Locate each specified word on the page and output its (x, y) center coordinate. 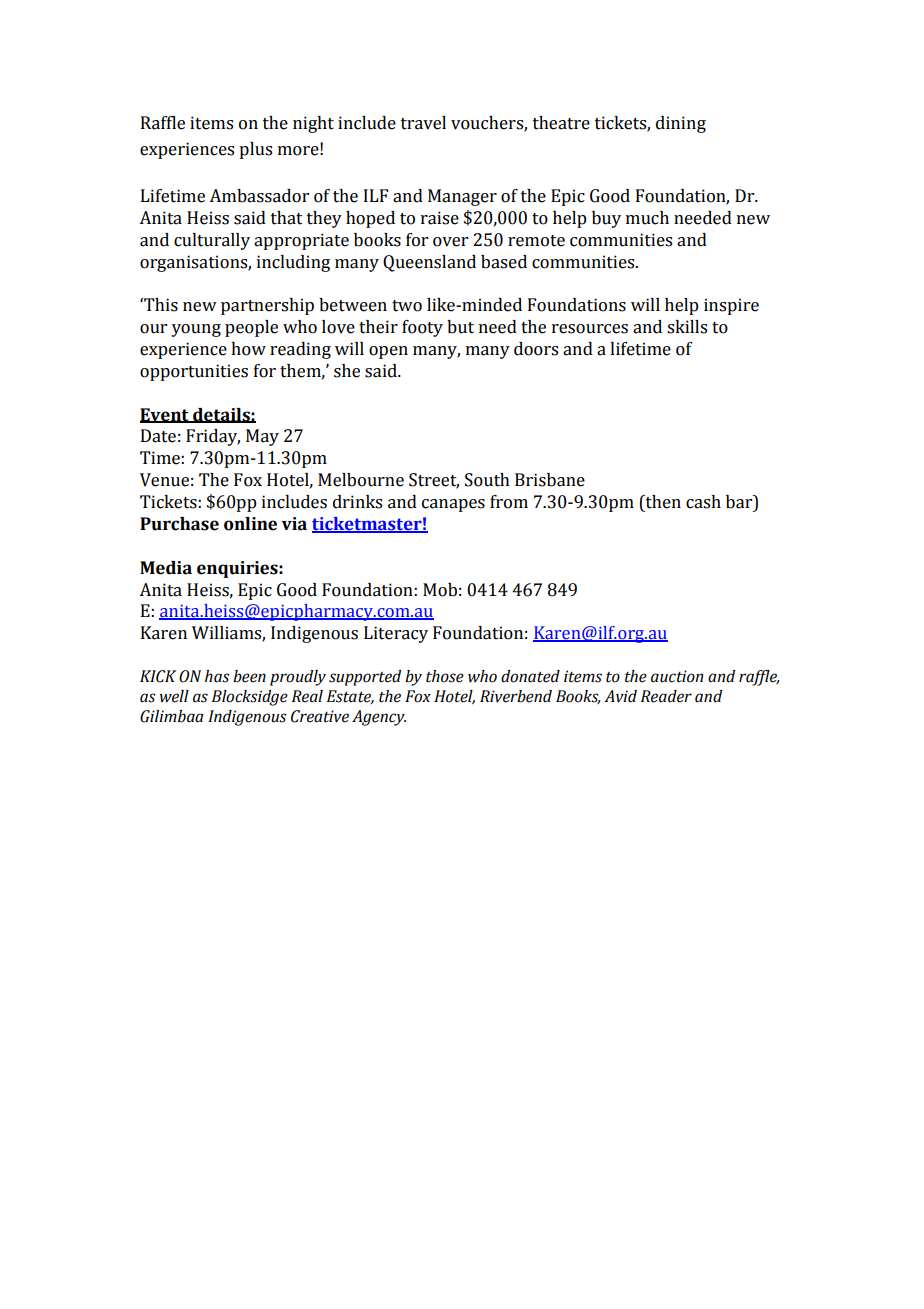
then (662, 503)
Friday (213, 437)
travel (423, 123)
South (487, 480)
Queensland (429, 263)
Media (166, 568)
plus (255, 150)
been (249, 676)
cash (703, 502)
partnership (267, 306)
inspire (731, 306)
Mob (440, 590)
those (445, 676)
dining (681, 124)
